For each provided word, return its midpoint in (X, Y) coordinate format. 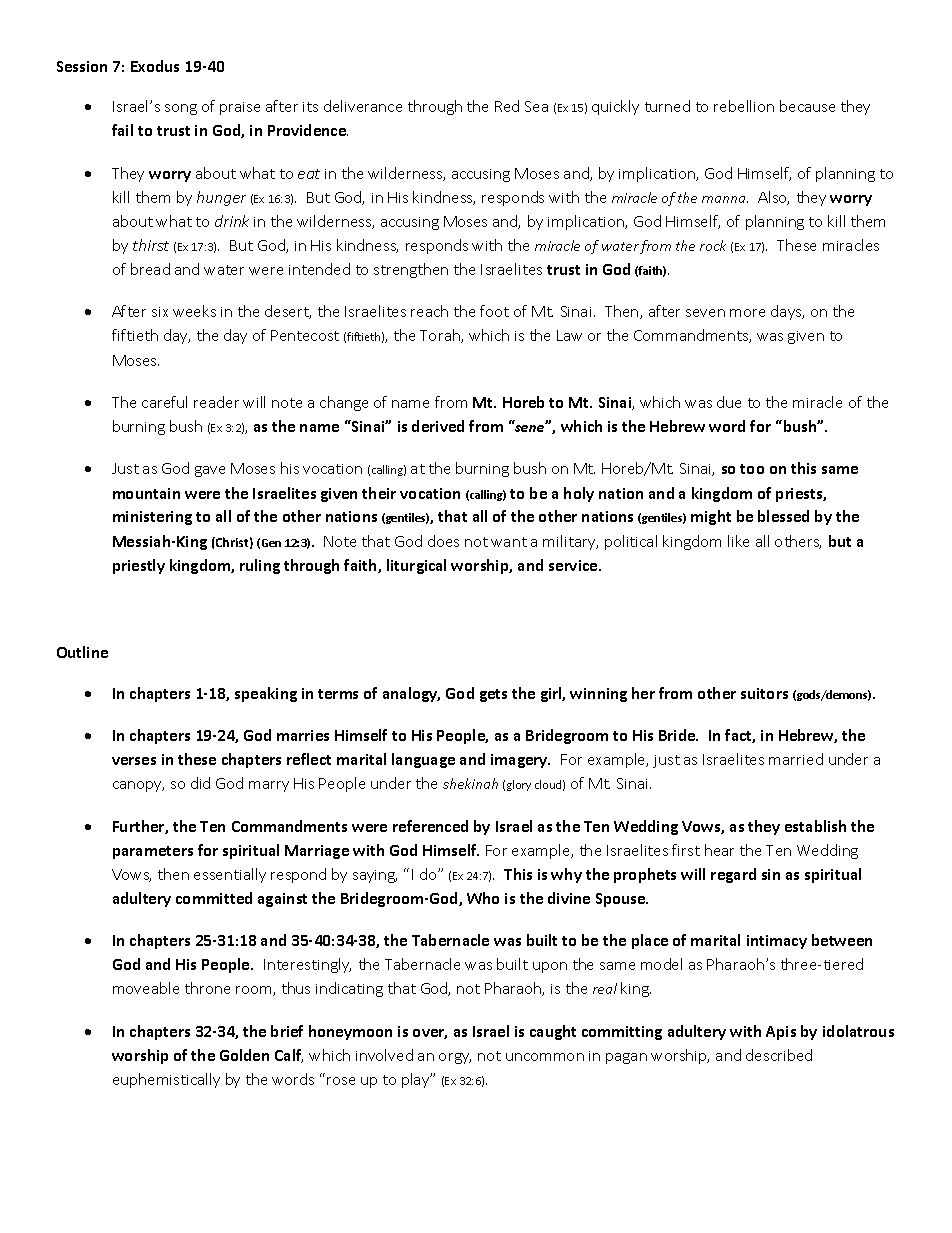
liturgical (416, 566)
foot (494, 311)
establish (815, 826)
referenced (430, 826)
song (181, 109)
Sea (536, 106)
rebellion (744, 106)
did (200, 783)
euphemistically (166, 1080)
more (747, 313)
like (738, 541)
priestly (139, 566)
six (160, 312)
